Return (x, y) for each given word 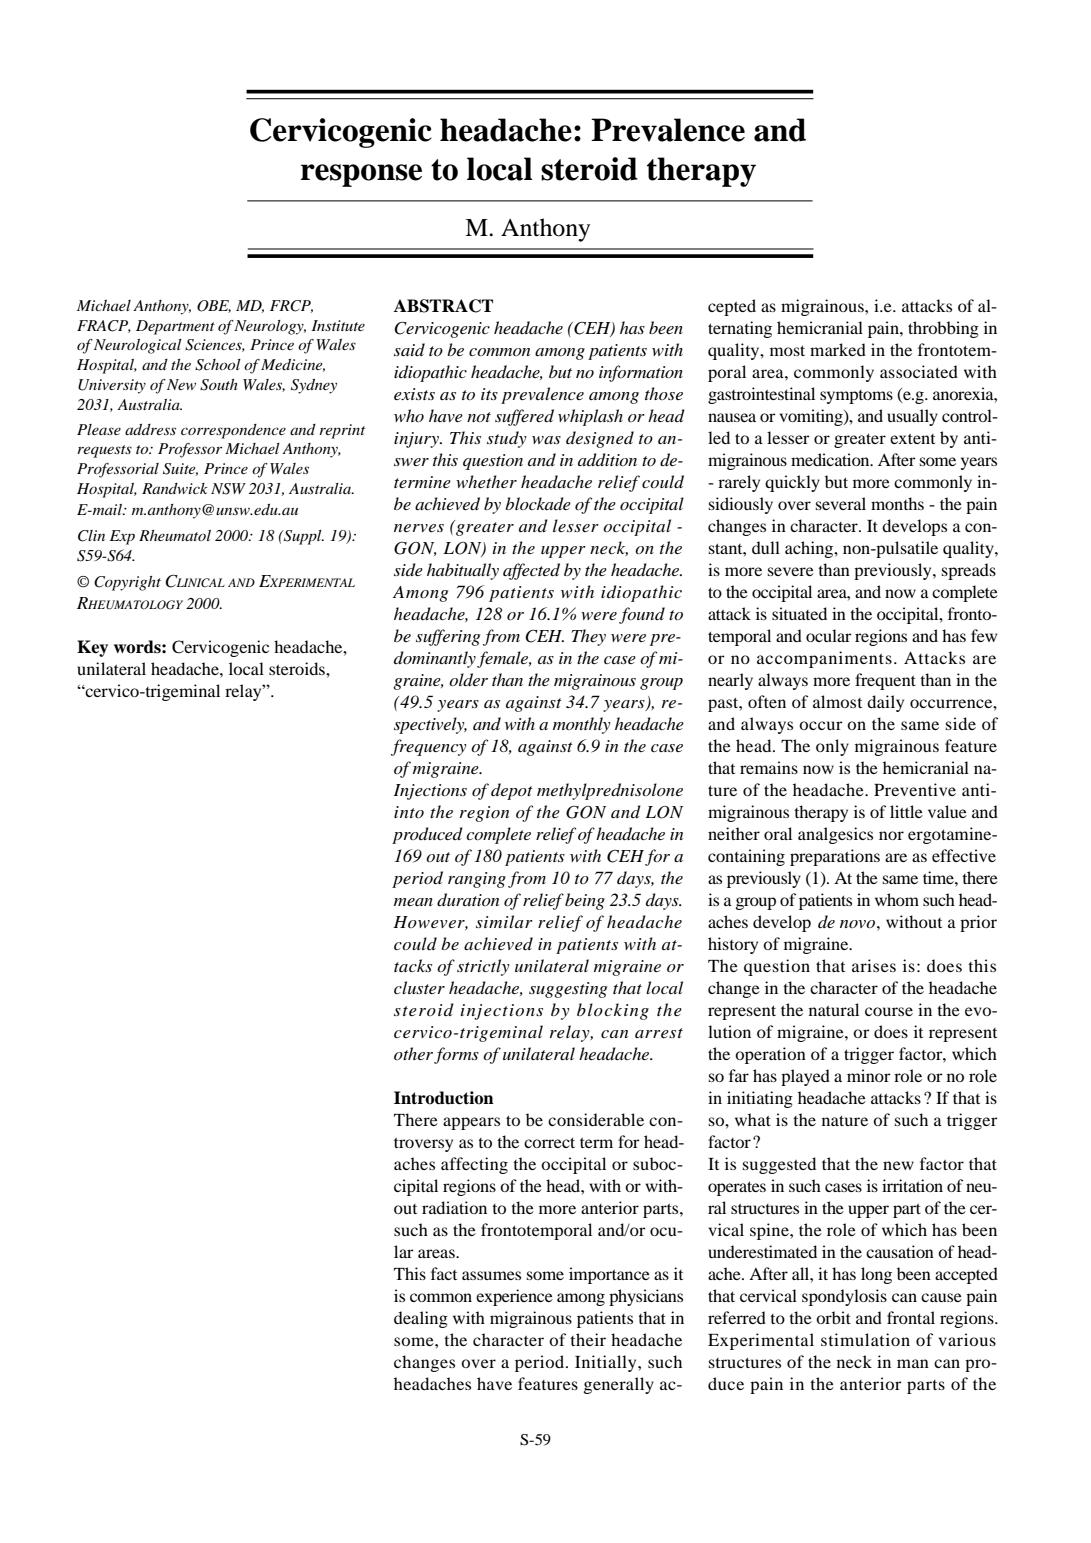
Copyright (127, 583)
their (588, 1339)
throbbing (943, 329)
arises (874, 965)
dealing (421, 1319)
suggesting (568, 990)
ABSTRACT (443, 306)
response (361, 175)
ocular (829, 635)
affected (531, 571)
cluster (419, 987)
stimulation (865, 1339)
